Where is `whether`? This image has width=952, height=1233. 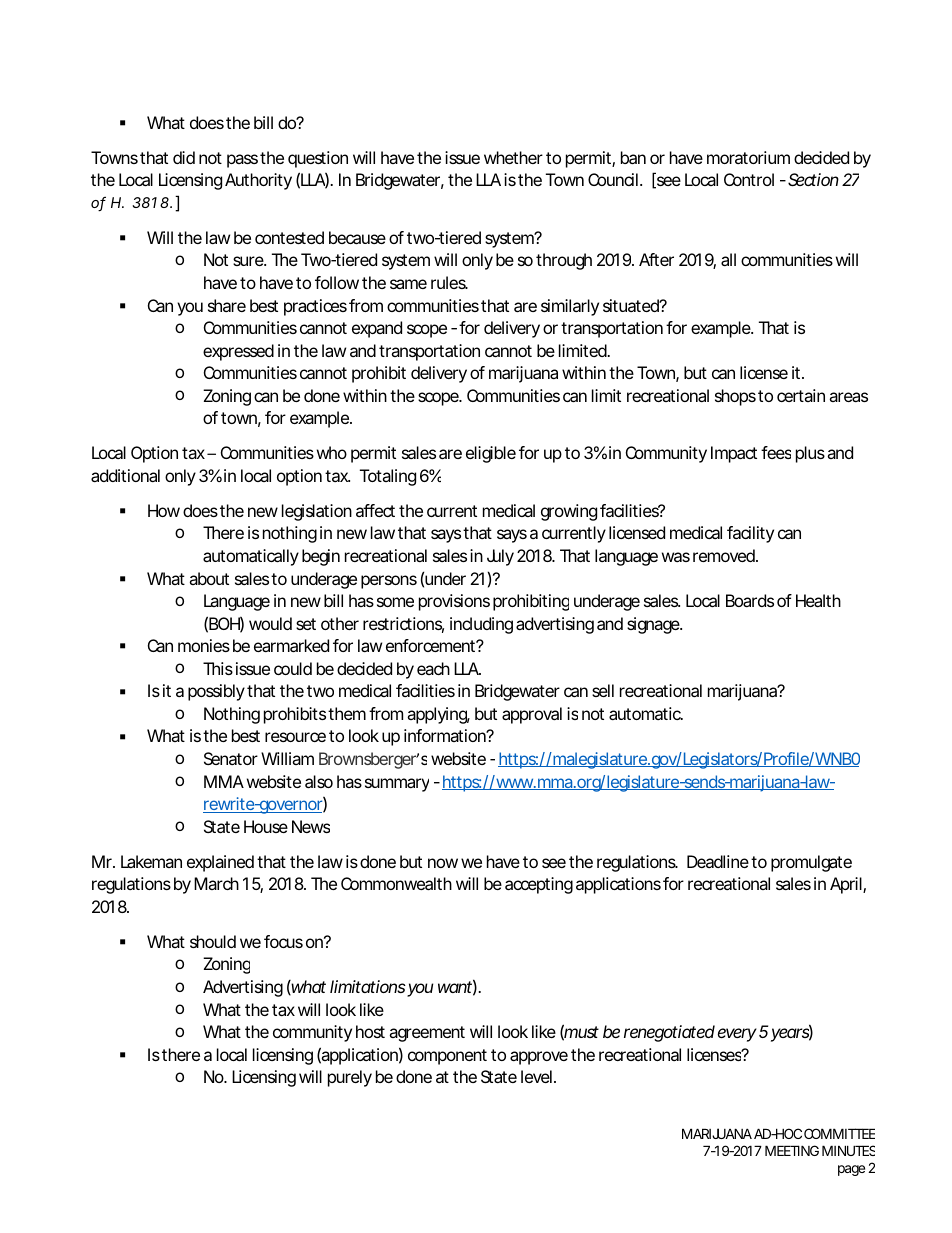
whether is located at coordinates (513, 157).
